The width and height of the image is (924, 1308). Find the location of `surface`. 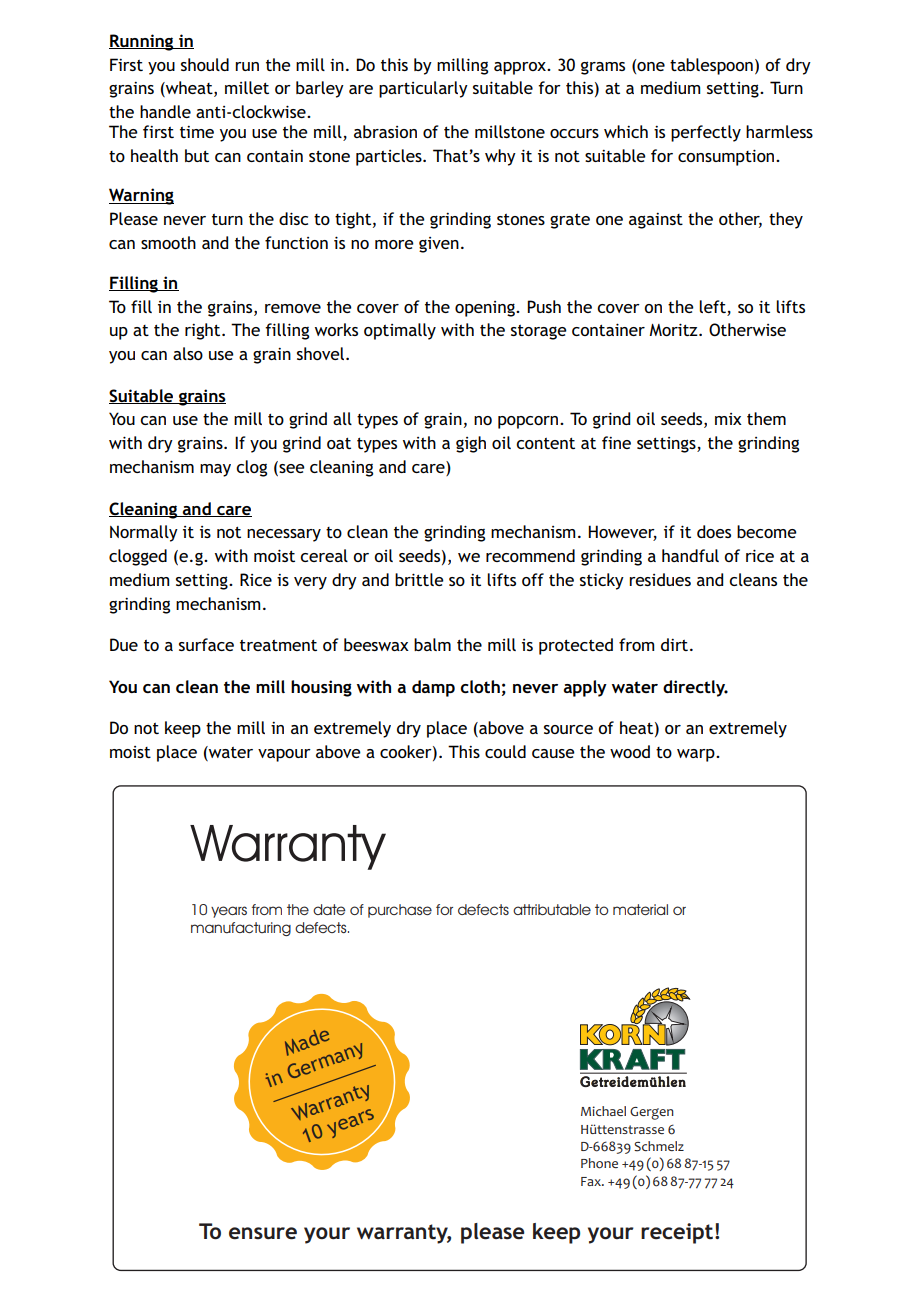

surface is located at coordinates (206, 644).
